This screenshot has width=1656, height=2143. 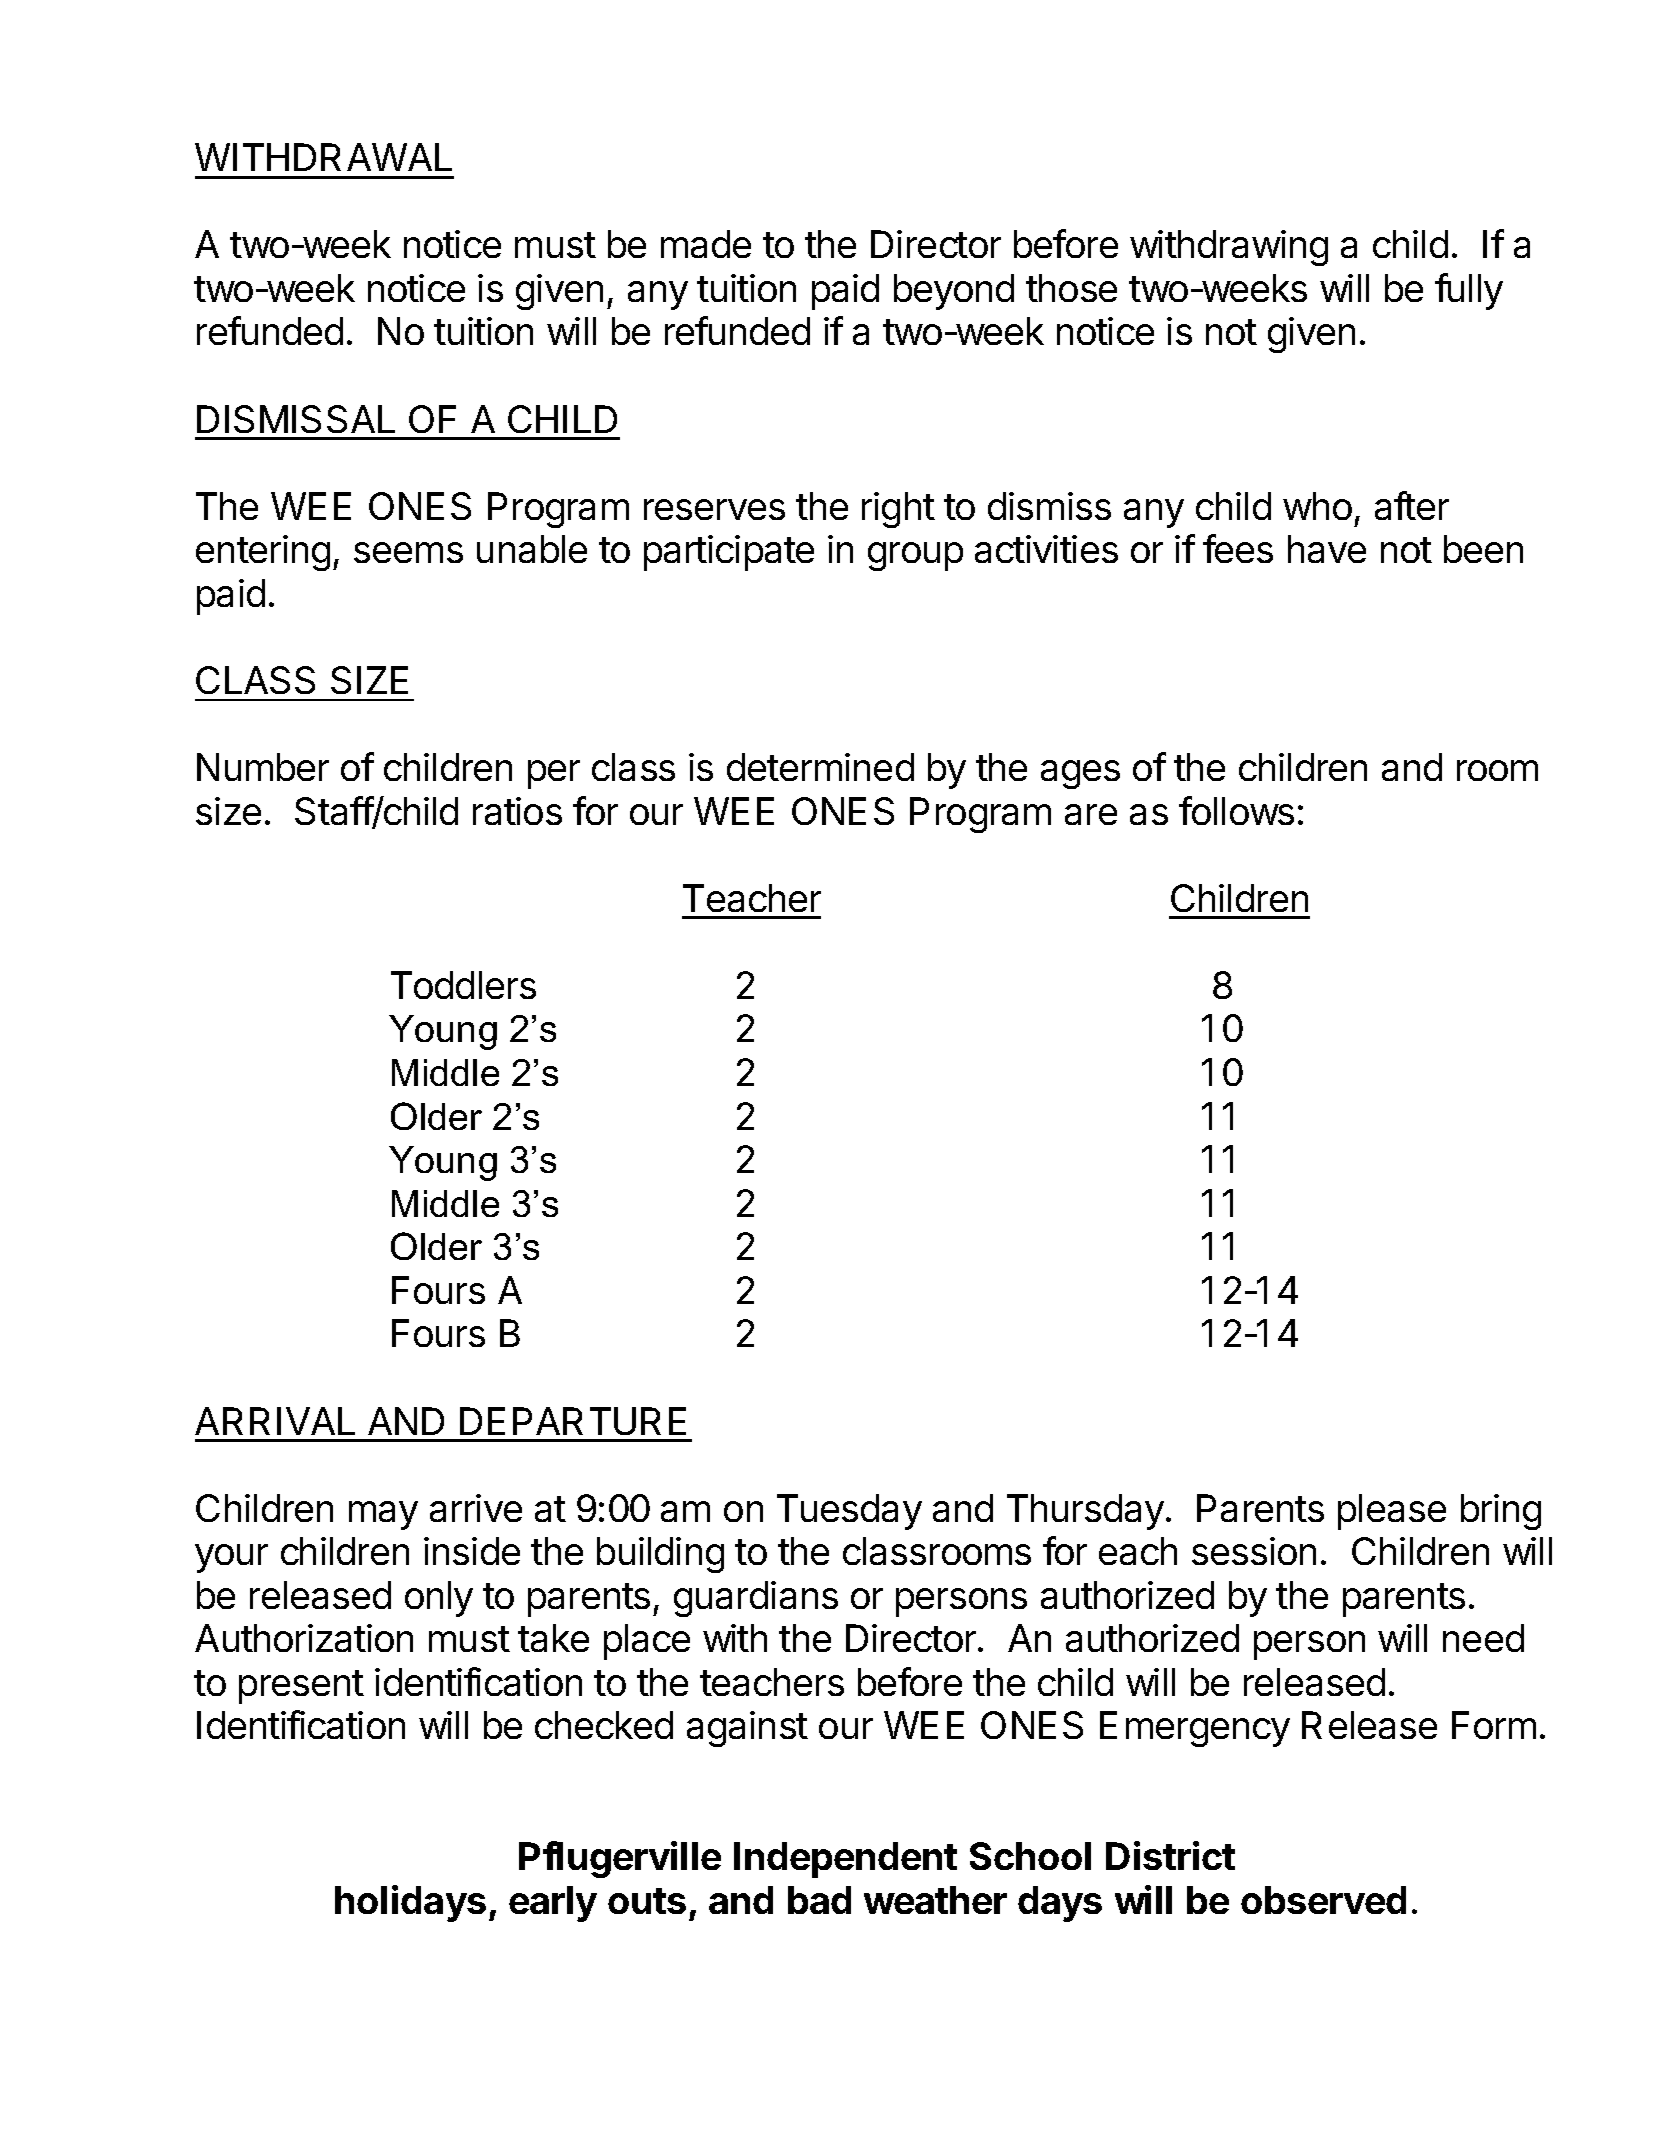 What do you see at coordinates (517, 811) in the screenshot?
I see `ratios` at bounding box center [517, 811].
